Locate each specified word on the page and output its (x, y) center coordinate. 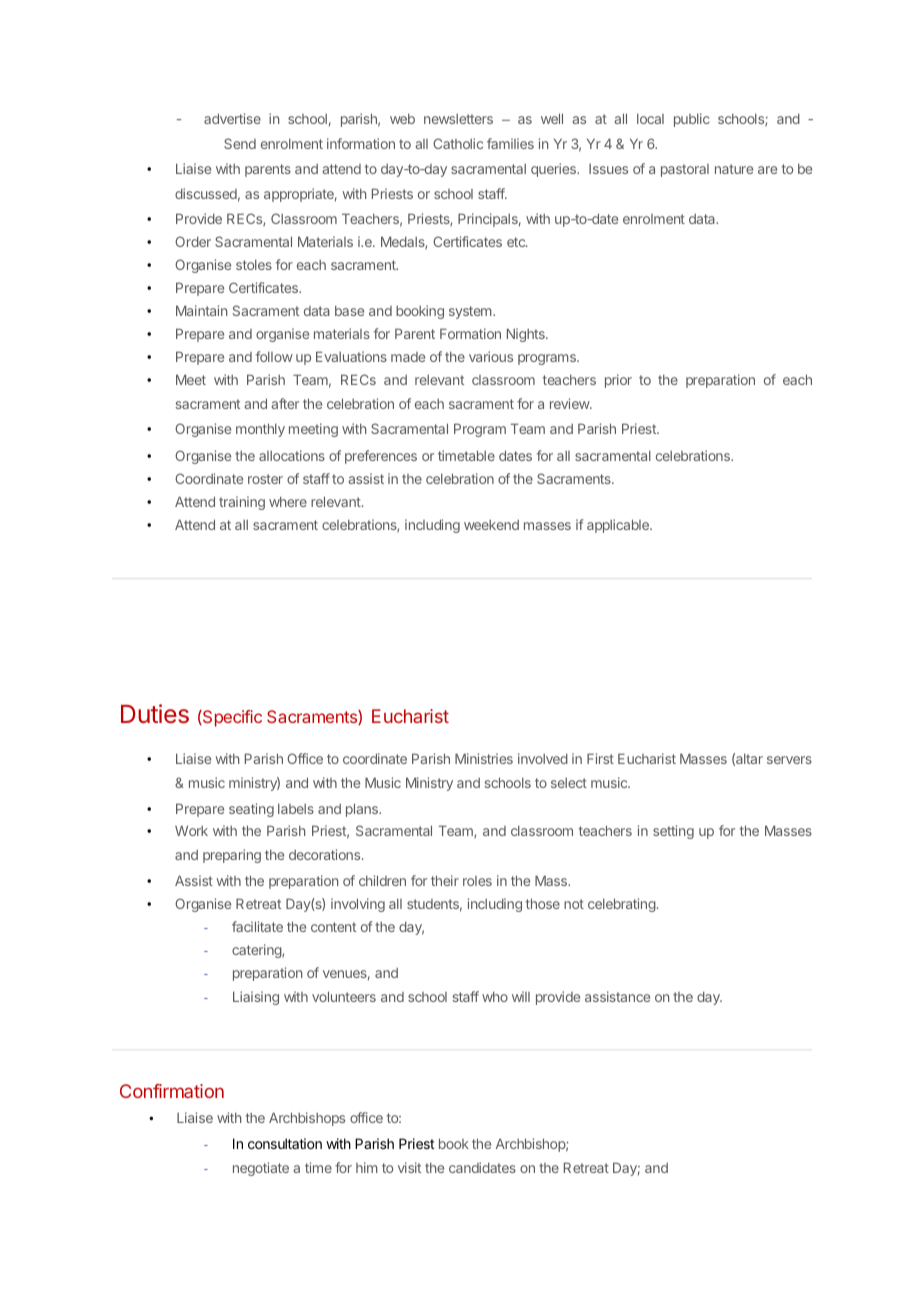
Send (240, 143)
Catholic (458, 143)
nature (734, 169)
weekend (491, 525)
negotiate (261, 1169)
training (242, 503)
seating (251, 810)
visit (409, 1167)
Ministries (484, 758)
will (521, 996)
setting (673, 832)
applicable (619, 526)
